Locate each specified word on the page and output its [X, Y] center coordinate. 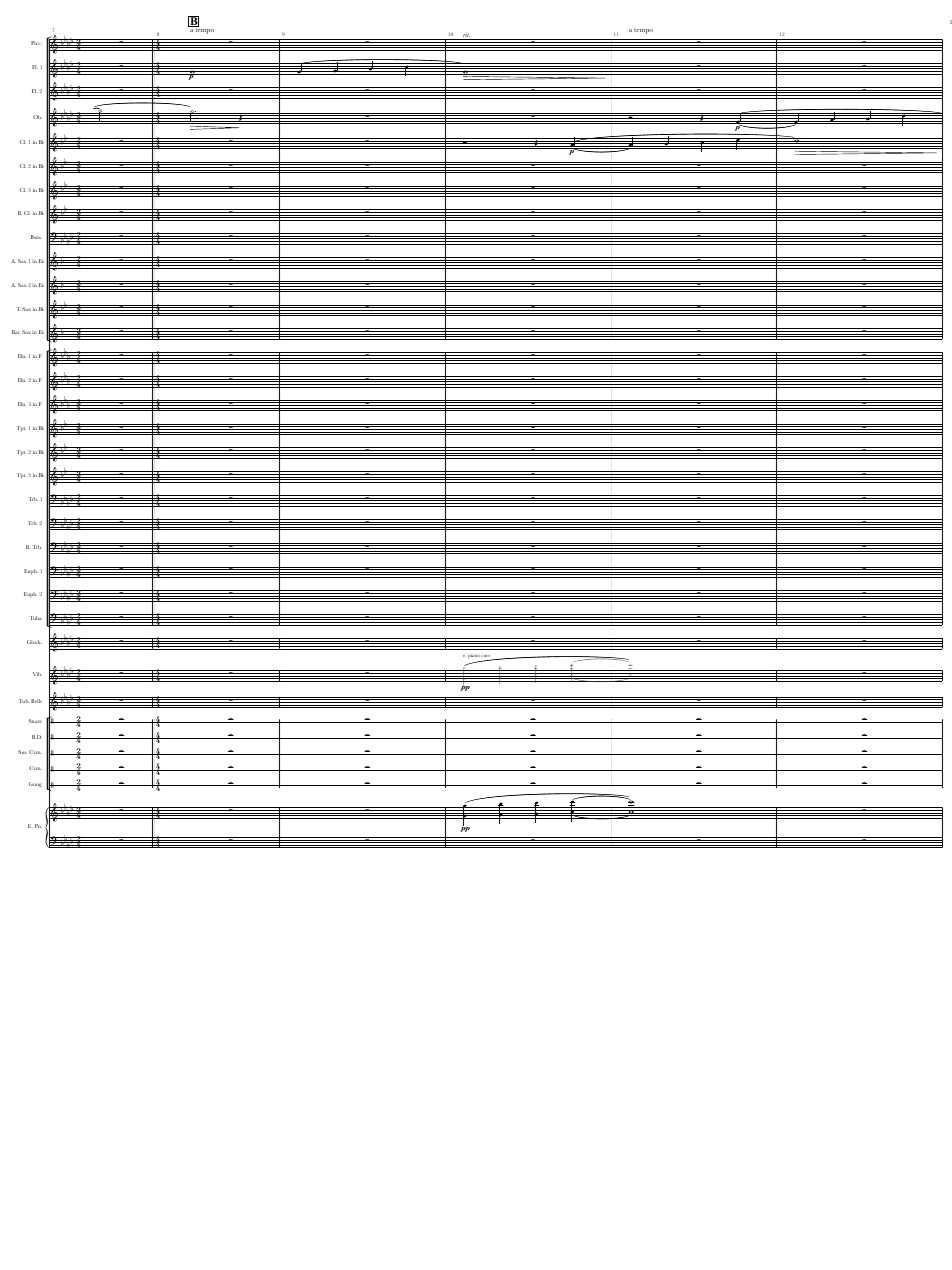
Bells [36, 701]
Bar [16, 332]
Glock [34, 642]
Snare [35, 721]
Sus [22, 752]
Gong [35, 784]
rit [466, 36]
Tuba [35, 618]
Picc [36, 43]
